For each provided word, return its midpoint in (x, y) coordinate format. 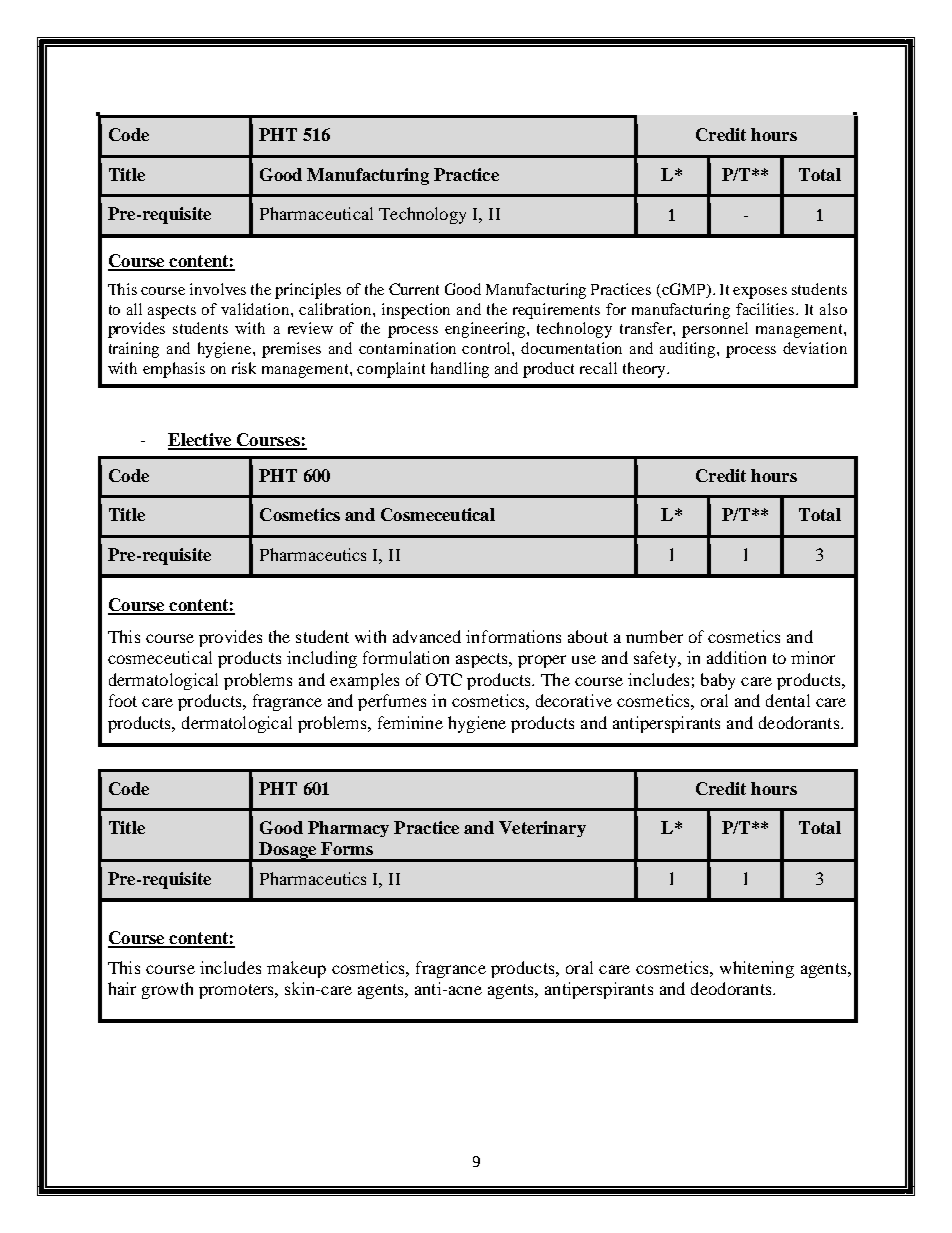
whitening (757, 969)
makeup (296, 969)
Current (414, 289)
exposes (760, 293)
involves (218, 289)
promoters (237, 991)
